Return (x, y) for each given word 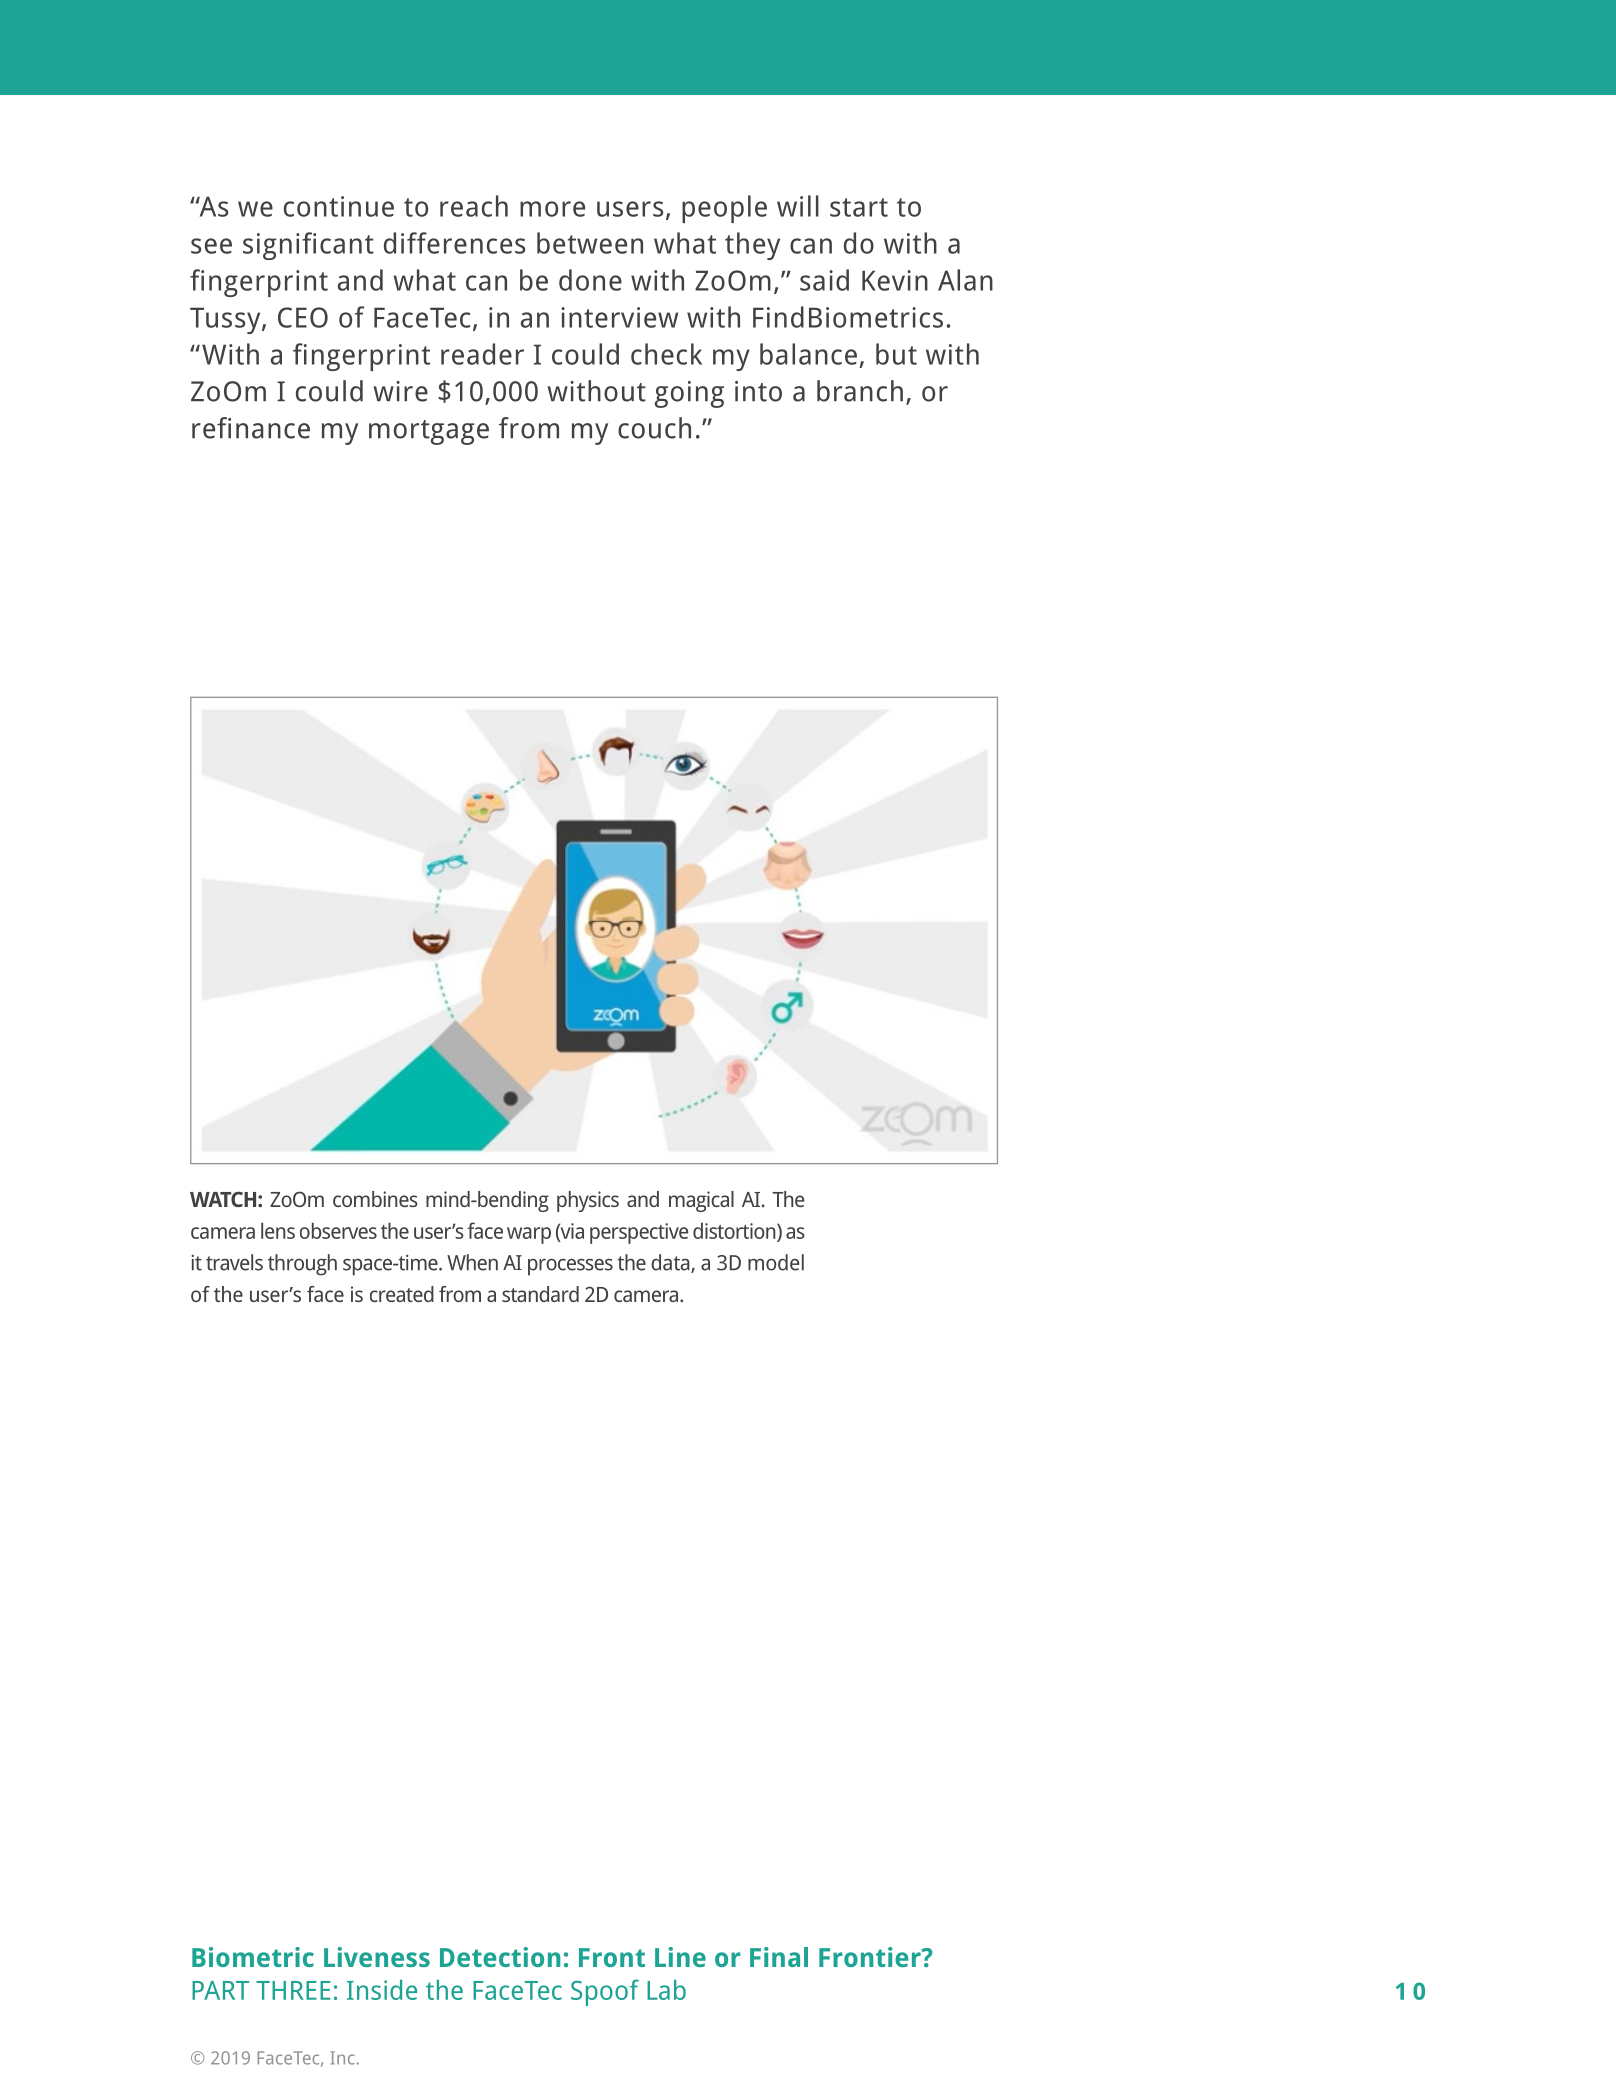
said (824, 280)
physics (588, 1201)
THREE (293, 1990)
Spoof (605, 1992)
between (590, 243)
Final (779, 1957)
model (776, 1262)
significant (308, 246)
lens (278, 1230)
